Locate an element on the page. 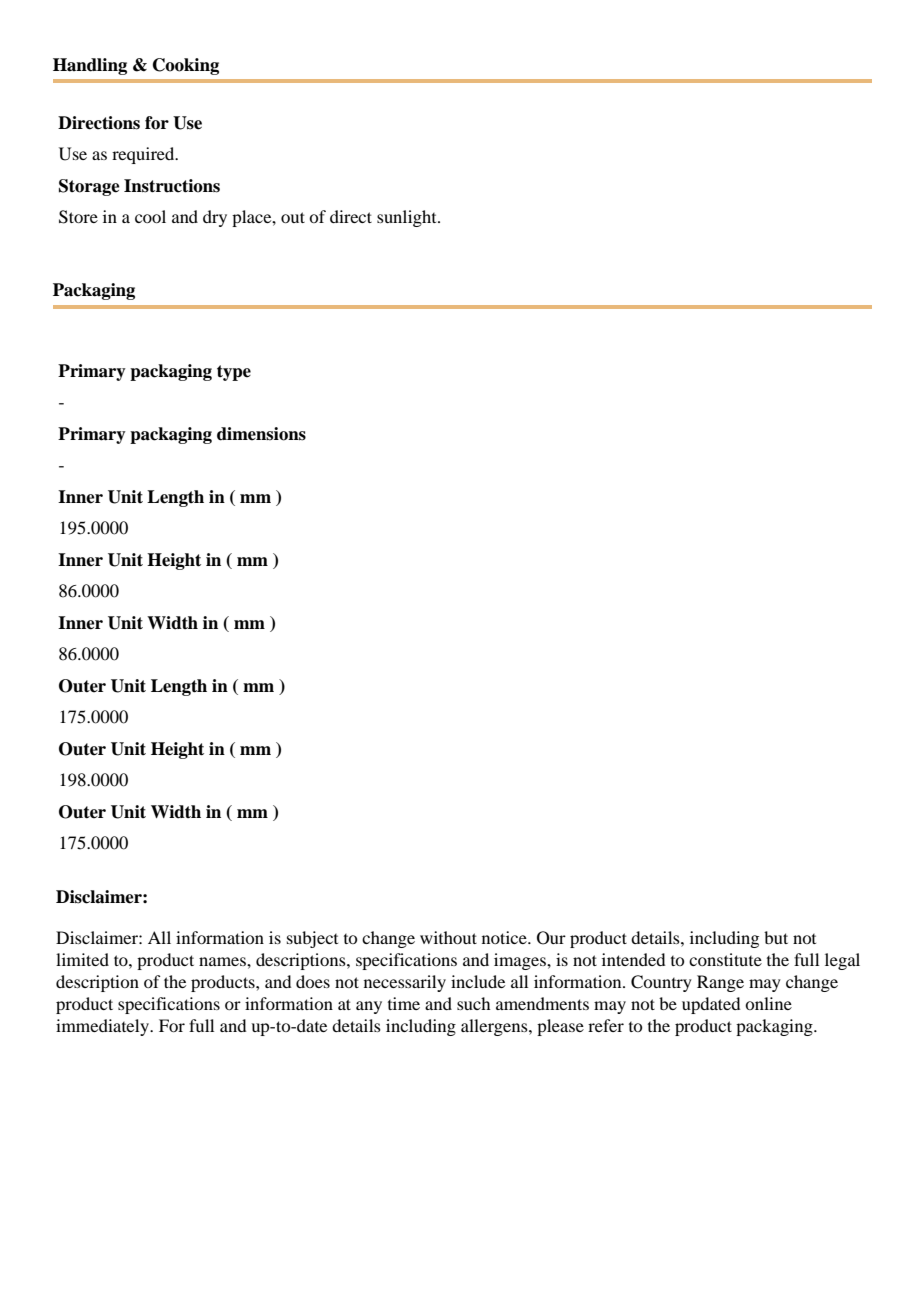 Image resolution: width=924 pixels, height=1308 pixels. sunlight is located at coordinates (408, 218).
